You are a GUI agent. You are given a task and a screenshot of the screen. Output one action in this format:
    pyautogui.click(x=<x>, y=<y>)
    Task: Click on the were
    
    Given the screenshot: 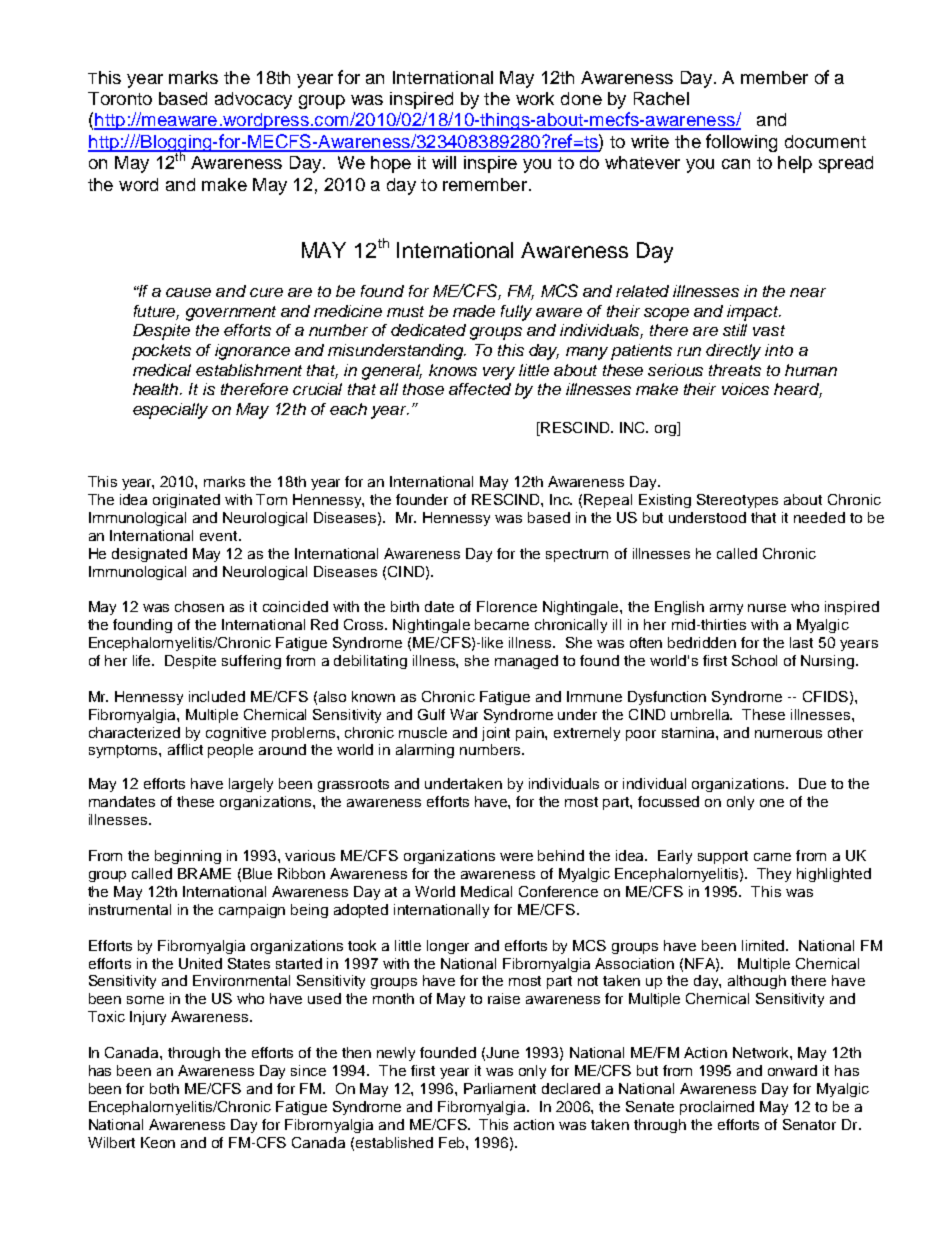 What is the action you would take?
    pyautogui.click(x=516, y=857)
